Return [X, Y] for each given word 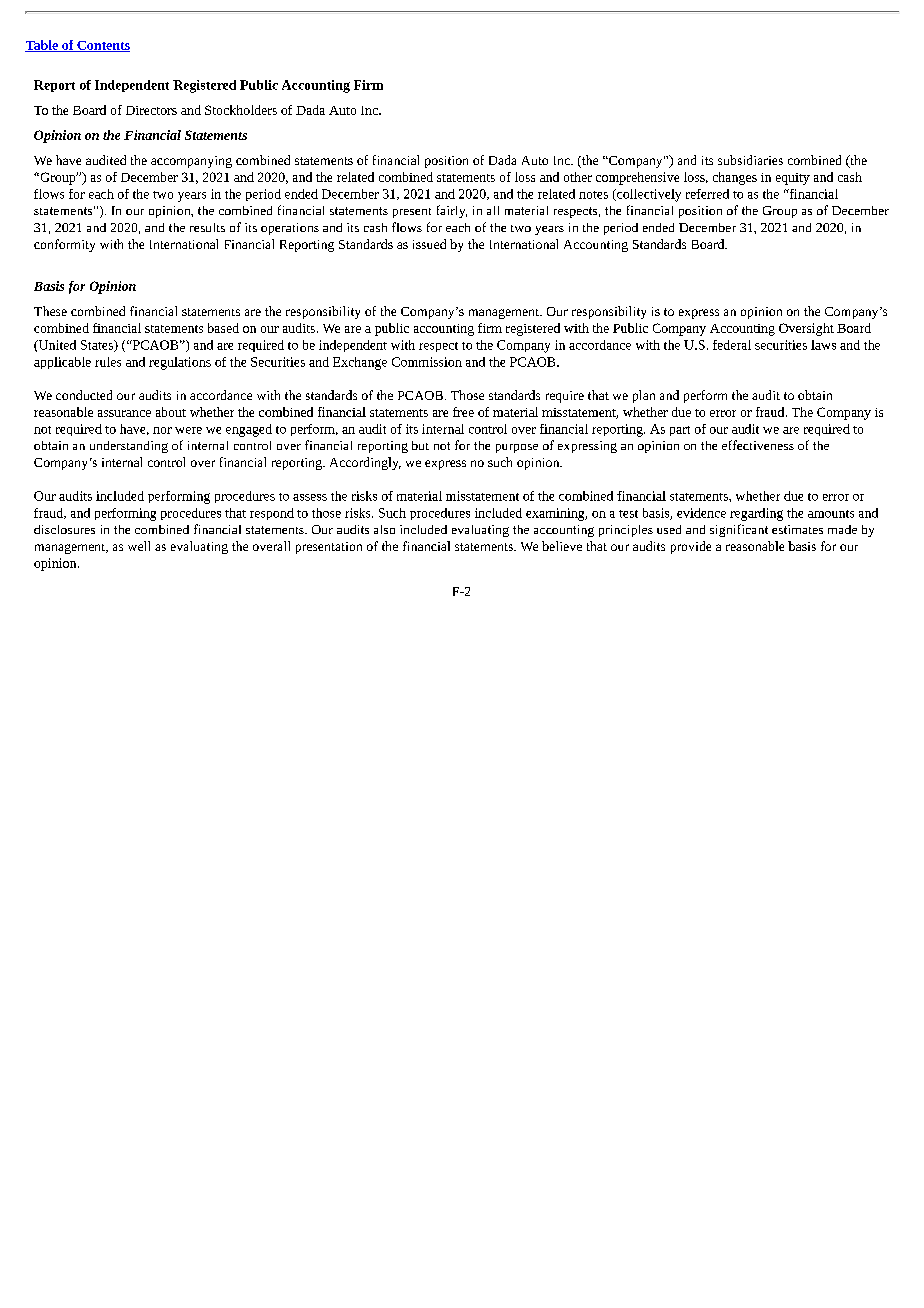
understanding [129, 447]
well [139, 546]
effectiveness [758, 445]
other [578, 177]
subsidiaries [750, 160]
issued [429, 244]
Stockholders [241, 110]
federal [732, 345]
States [98, 346]
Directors [151, 110]
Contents [102, 46]
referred [707, 194]
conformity [64, 245]
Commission [427, 362]
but [420, 445]
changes [735, 178]
